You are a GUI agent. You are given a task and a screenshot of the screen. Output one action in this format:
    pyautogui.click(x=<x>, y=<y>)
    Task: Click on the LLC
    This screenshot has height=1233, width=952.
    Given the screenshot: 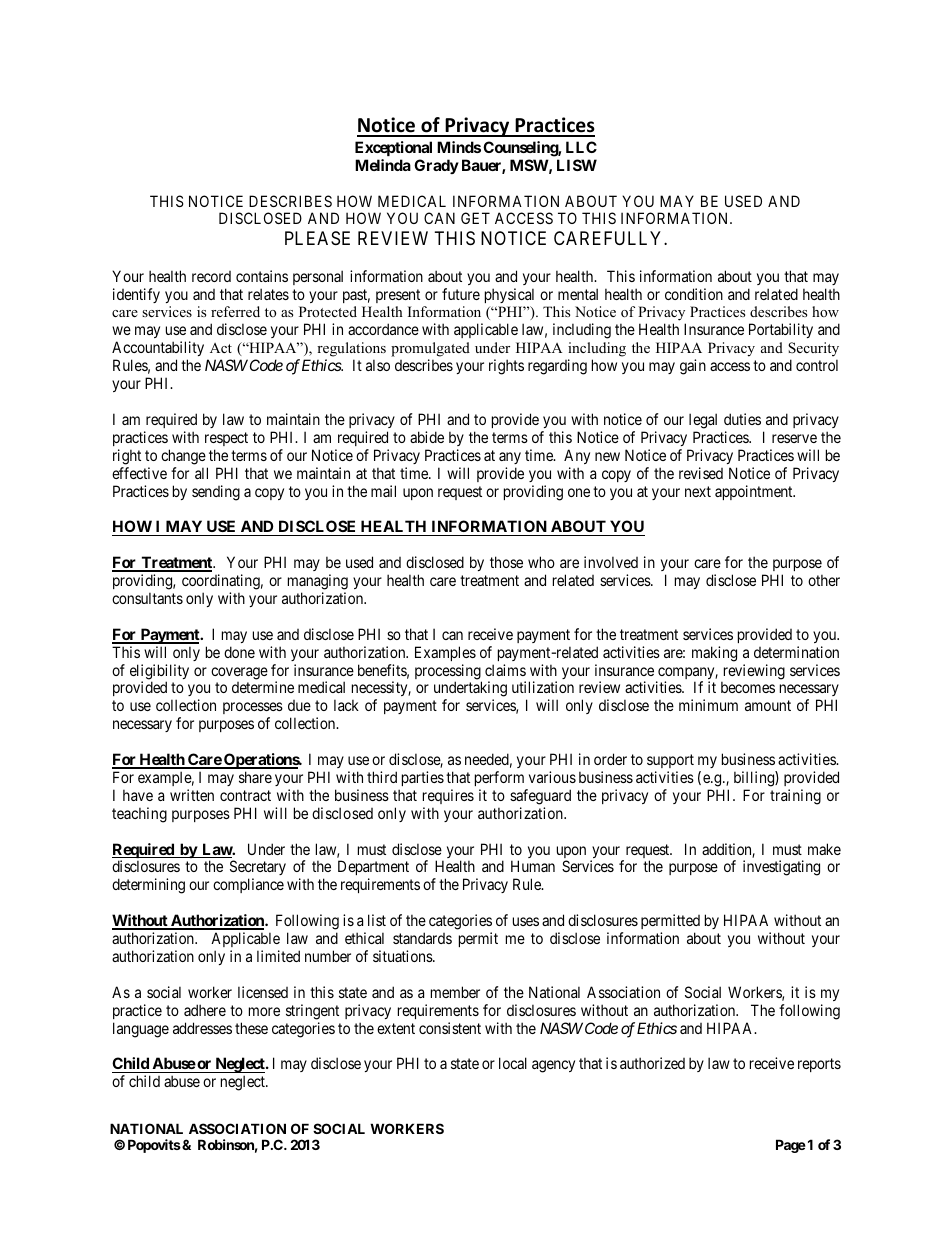 What is the action you would take?
    pyautogui.click(x=581, y=147)
